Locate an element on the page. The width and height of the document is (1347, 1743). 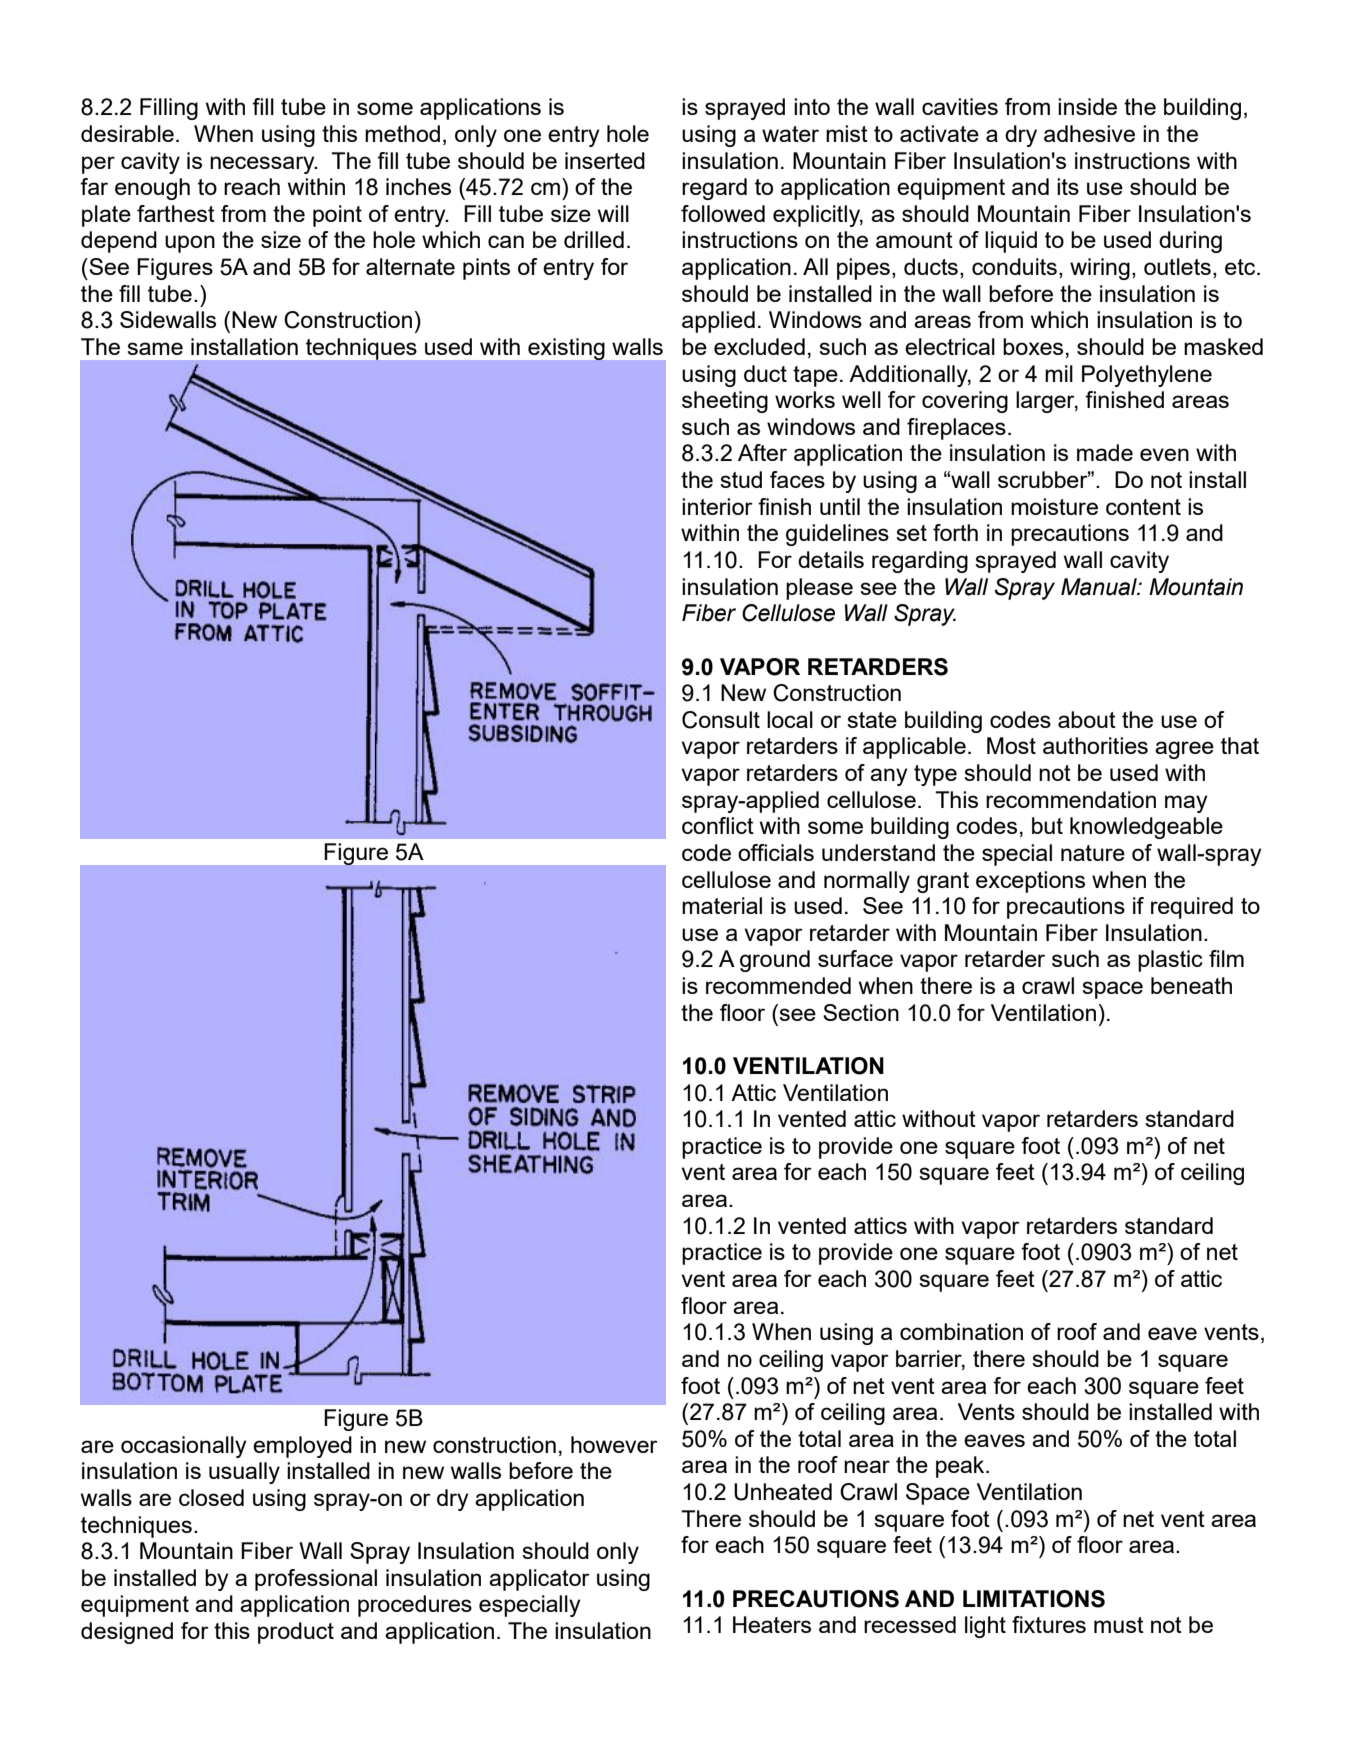
professional is located at coordinates (316, 1580).
